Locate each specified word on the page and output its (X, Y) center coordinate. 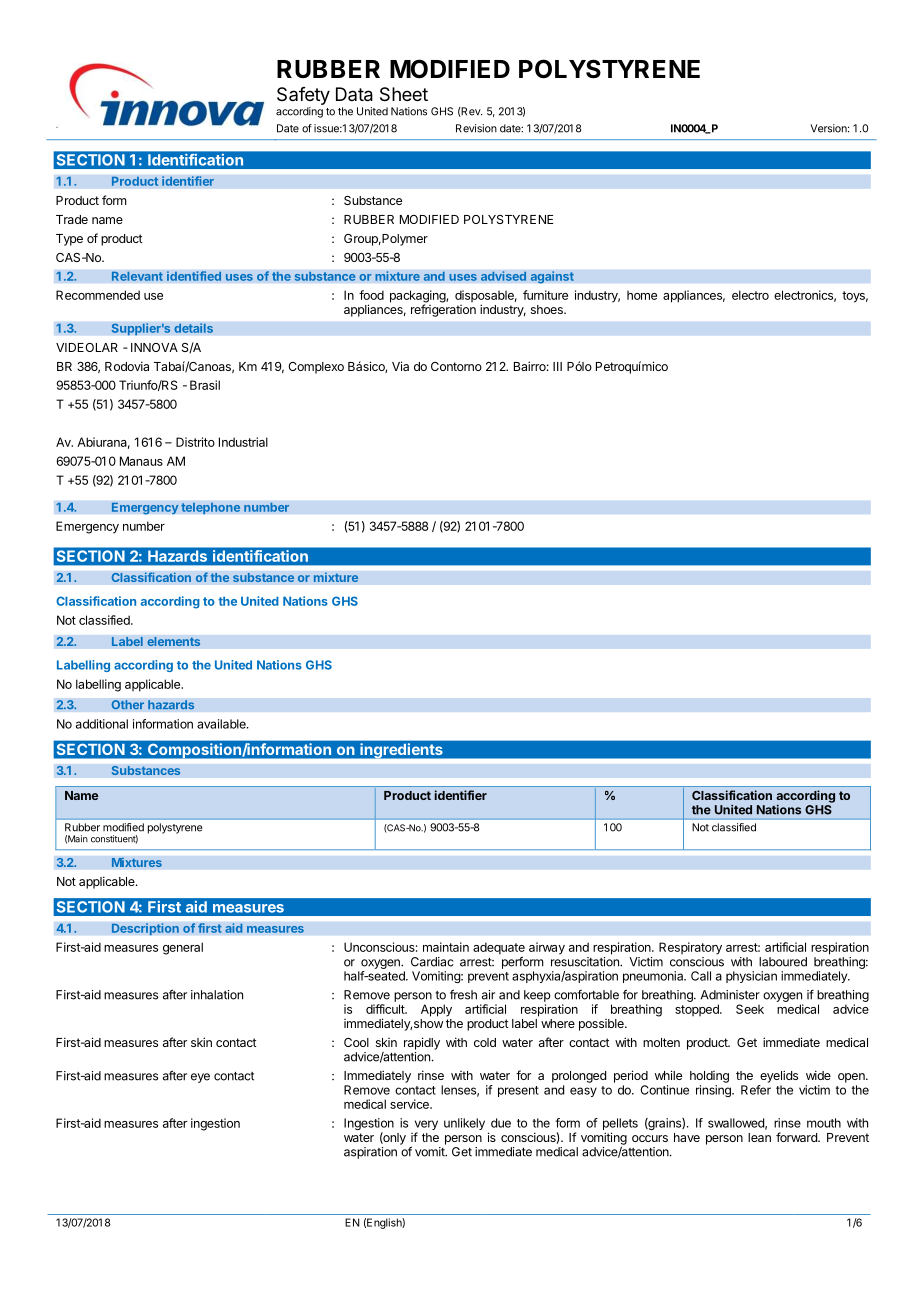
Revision (476, 128)
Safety (303, 96)
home (642, 295)
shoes (548, 309)
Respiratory (690, 948)
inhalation (217, 995)
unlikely (464, 1124)
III (557, 366)
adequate (499, 949)
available (222, 724)
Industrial (243, 442)
